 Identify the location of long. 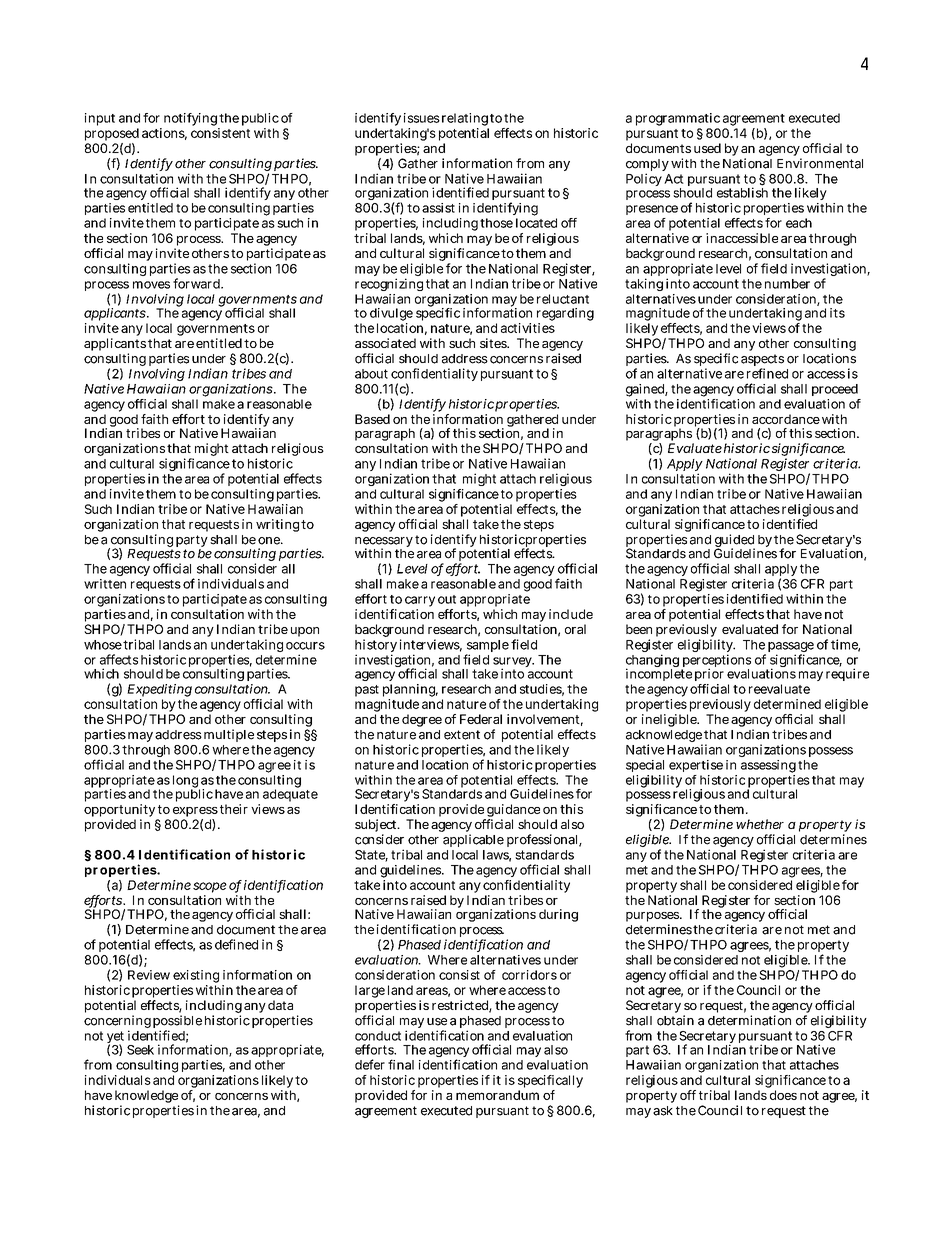
(186, 782).
